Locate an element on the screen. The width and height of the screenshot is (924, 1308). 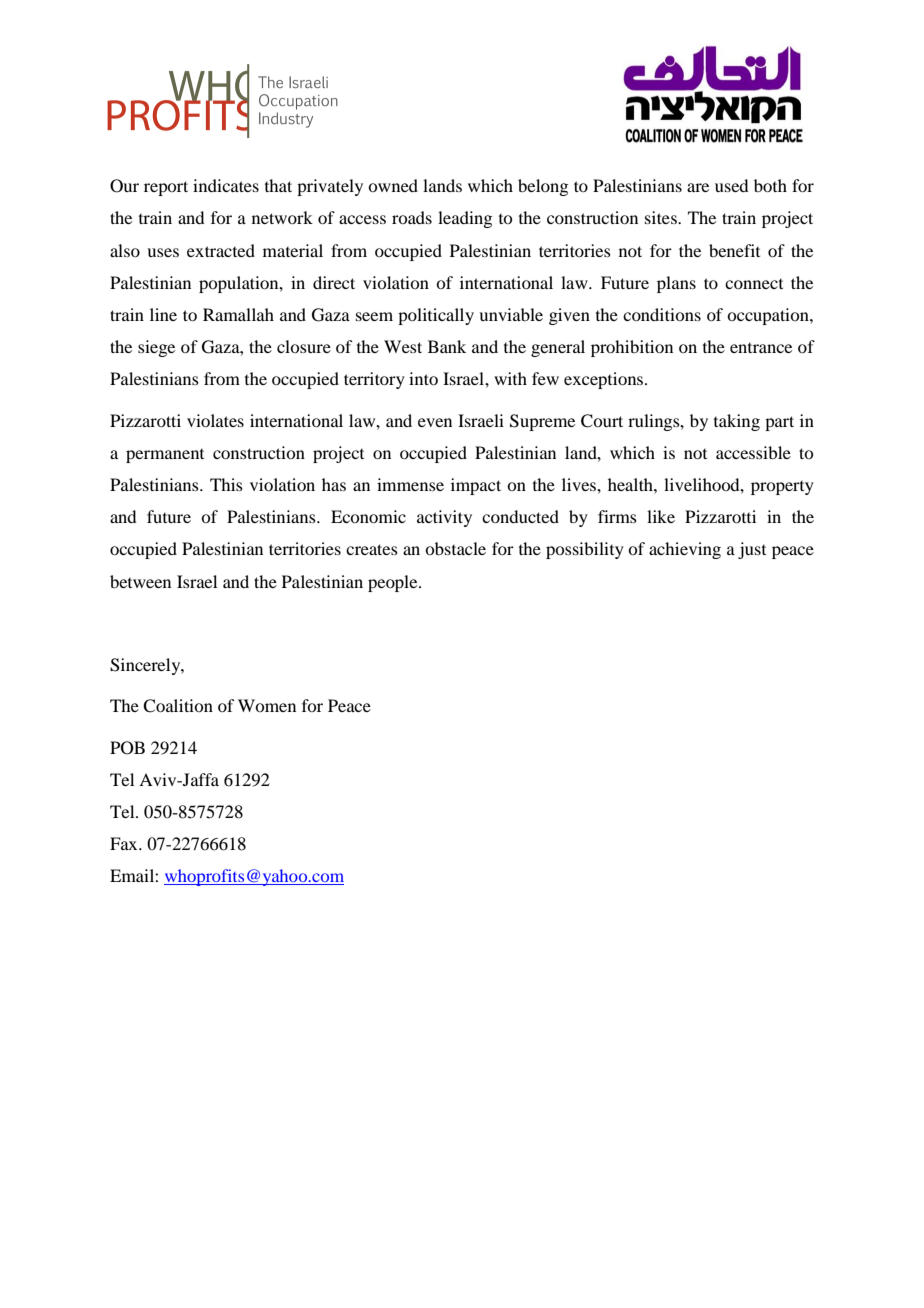
Women is located at coordinates (267, 705).
